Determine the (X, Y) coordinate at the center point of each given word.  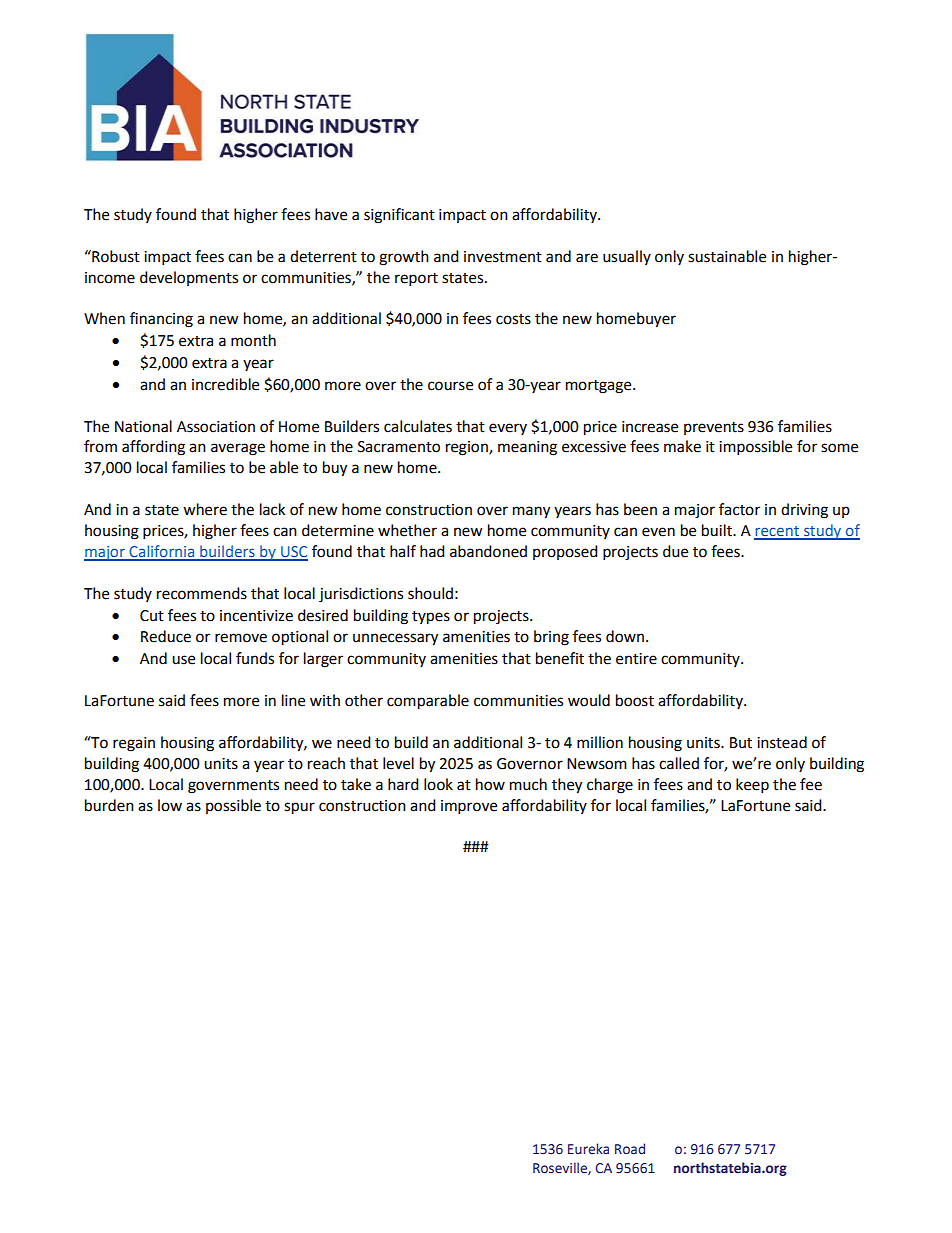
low (170, 805)
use (183, 660)
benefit (560, 658)
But (741, 743)
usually (627, 257)
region (468, 448)
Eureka (588, 1149)
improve (469, 807)
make (682, 446)
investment (503, 257)
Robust (115, 256)
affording (153, 448)
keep (752, 786)
